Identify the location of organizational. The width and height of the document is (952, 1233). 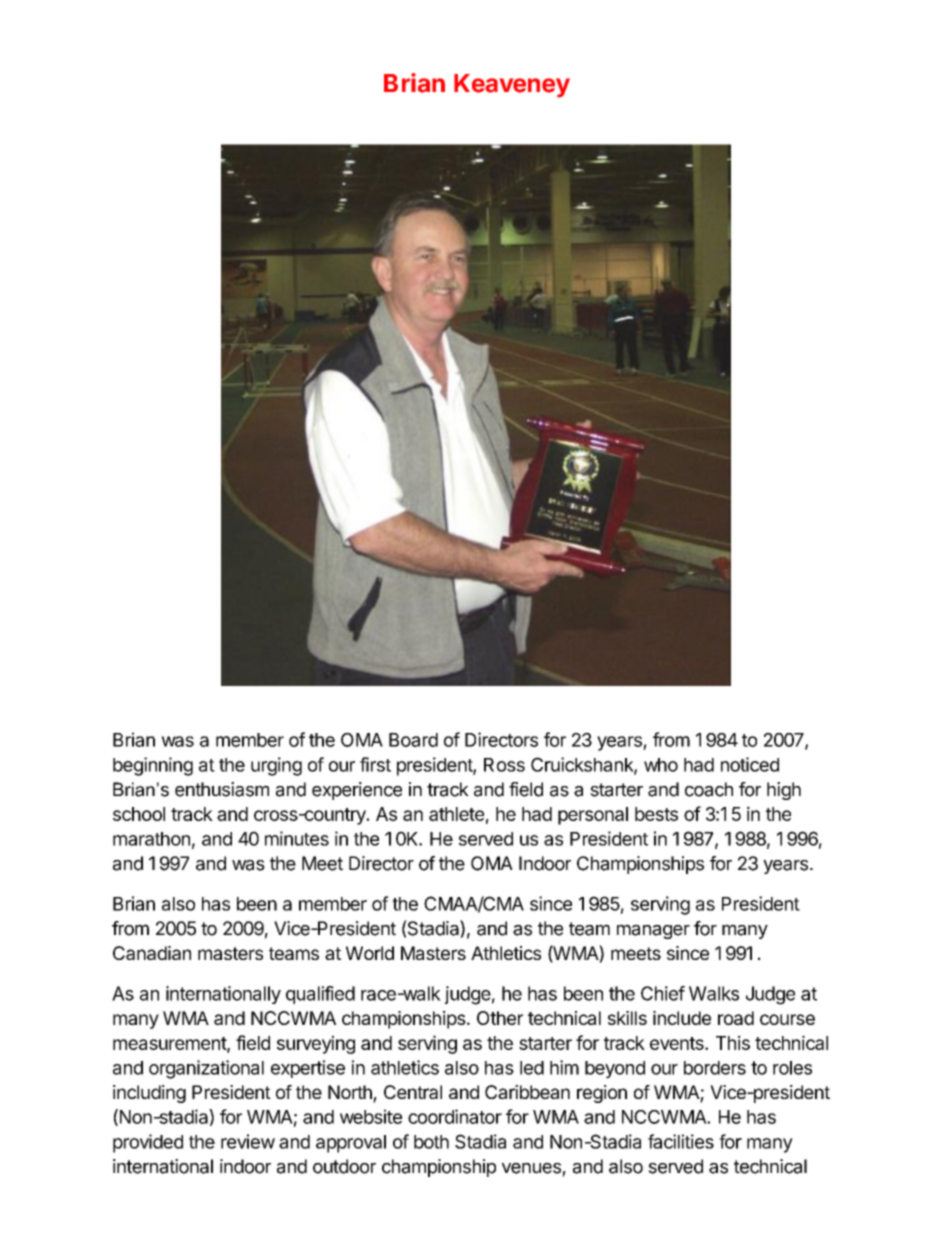
(206, 1069).
